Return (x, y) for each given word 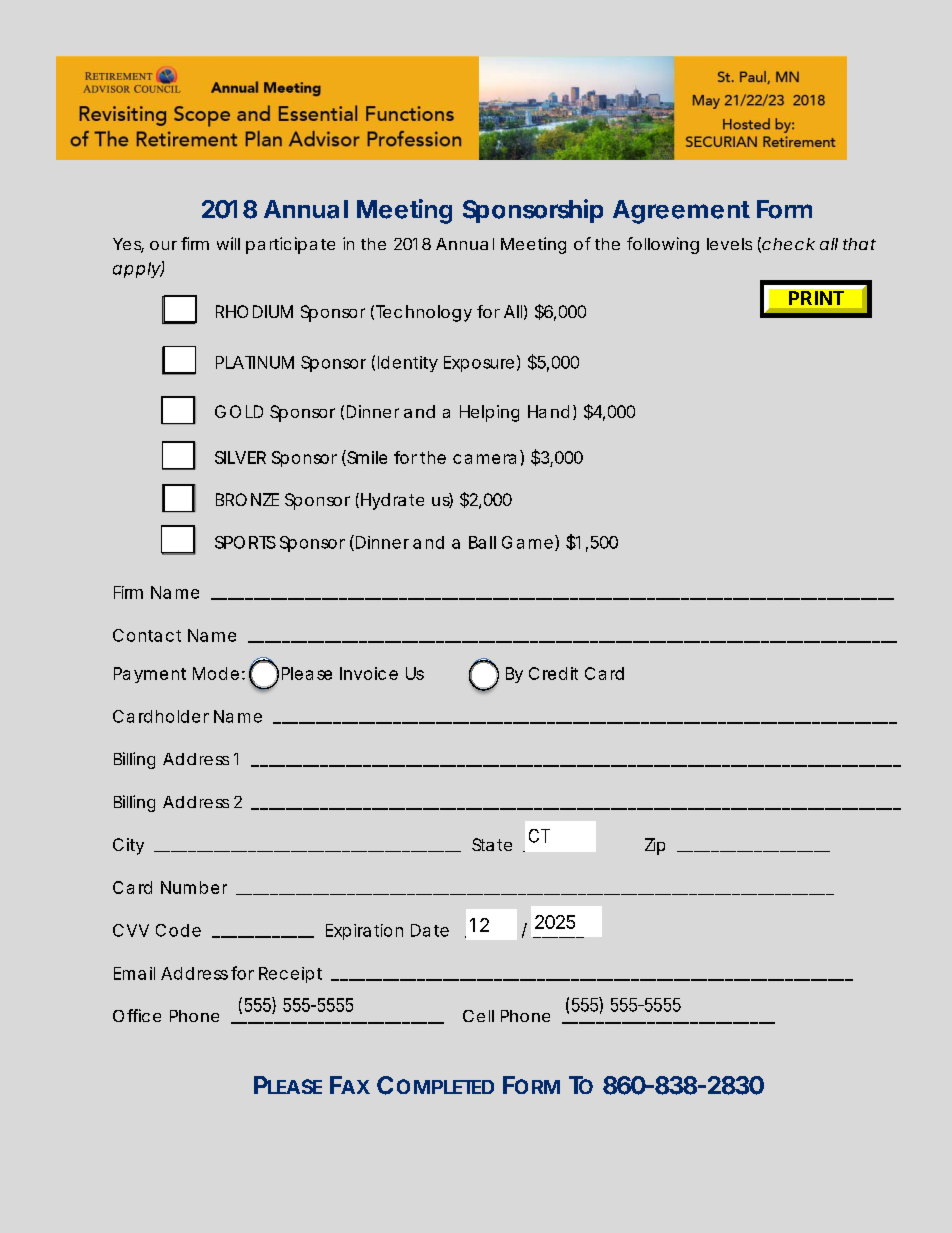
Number (194, 887)
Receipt (290, 975)
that (859, 244)
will (228, 243)
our (163, 245)
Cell (478, 1016)
